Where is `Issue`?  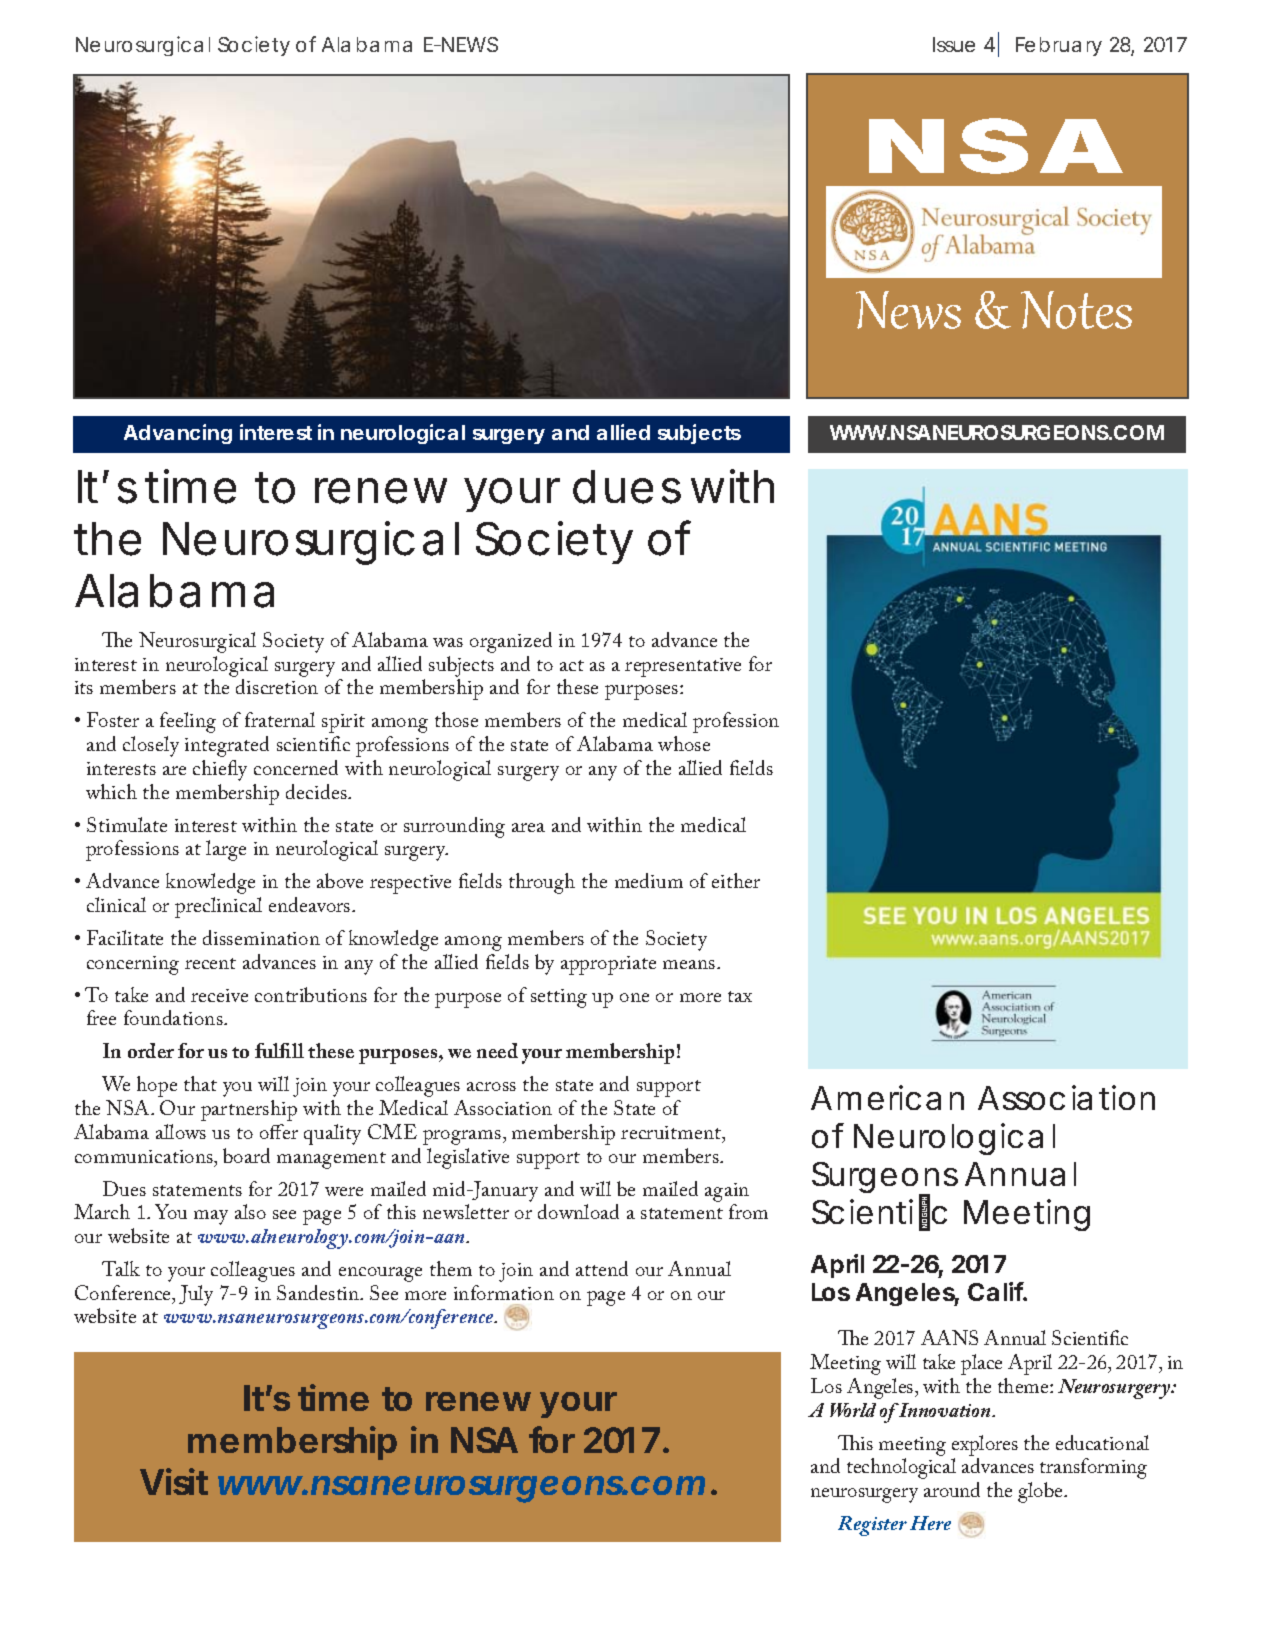
Issue is located at coordinates (954, 44).
